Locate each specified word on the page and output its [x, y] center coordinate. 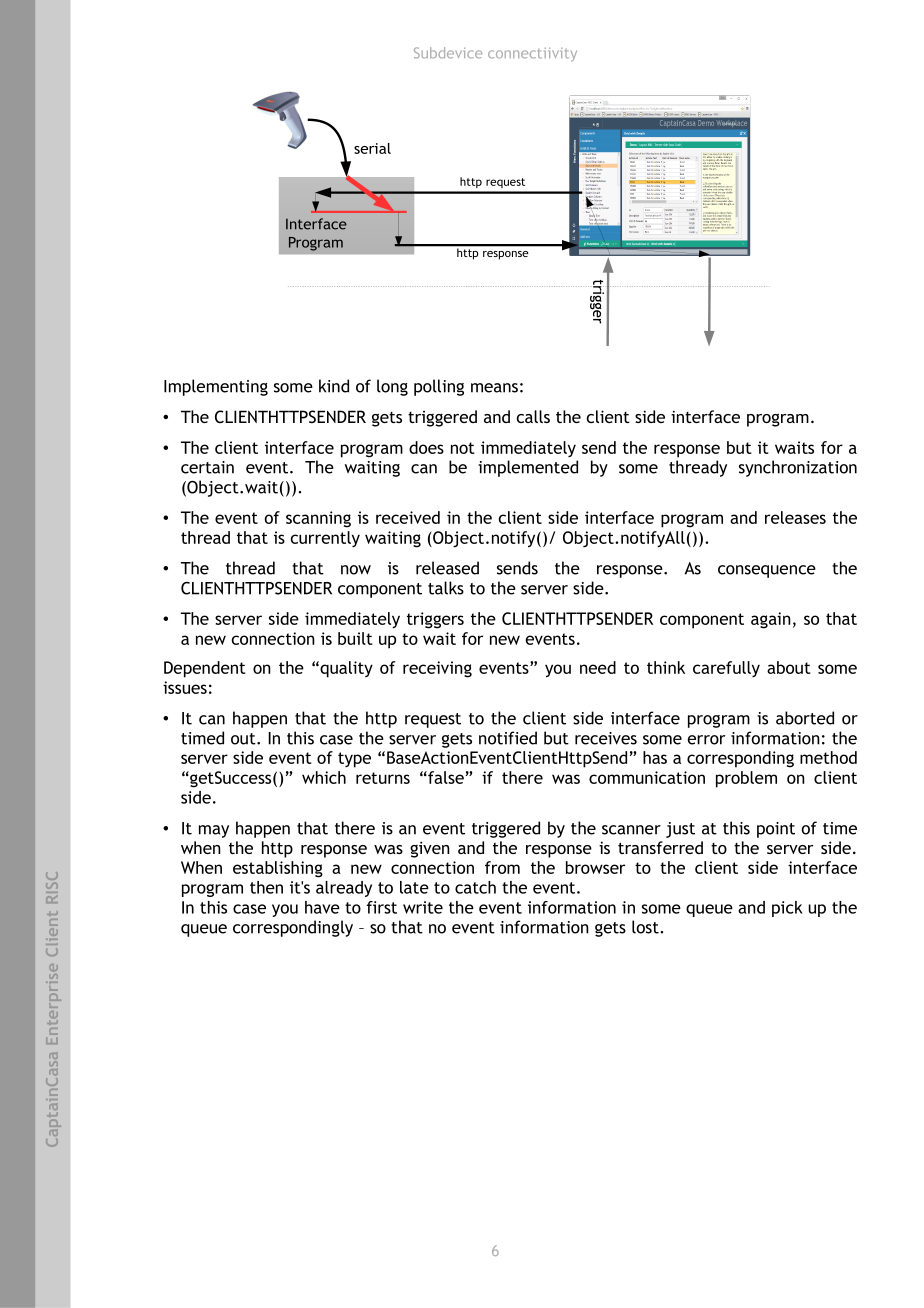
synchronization [798, 468]
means [494, 388]
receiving [437, 669]
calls [533, 416]
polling [439, 387]
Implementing [216, 387]
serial [372, 148]
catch [475, 887]
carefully [726, 669]
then [266, 887]
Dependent [205, 669]
